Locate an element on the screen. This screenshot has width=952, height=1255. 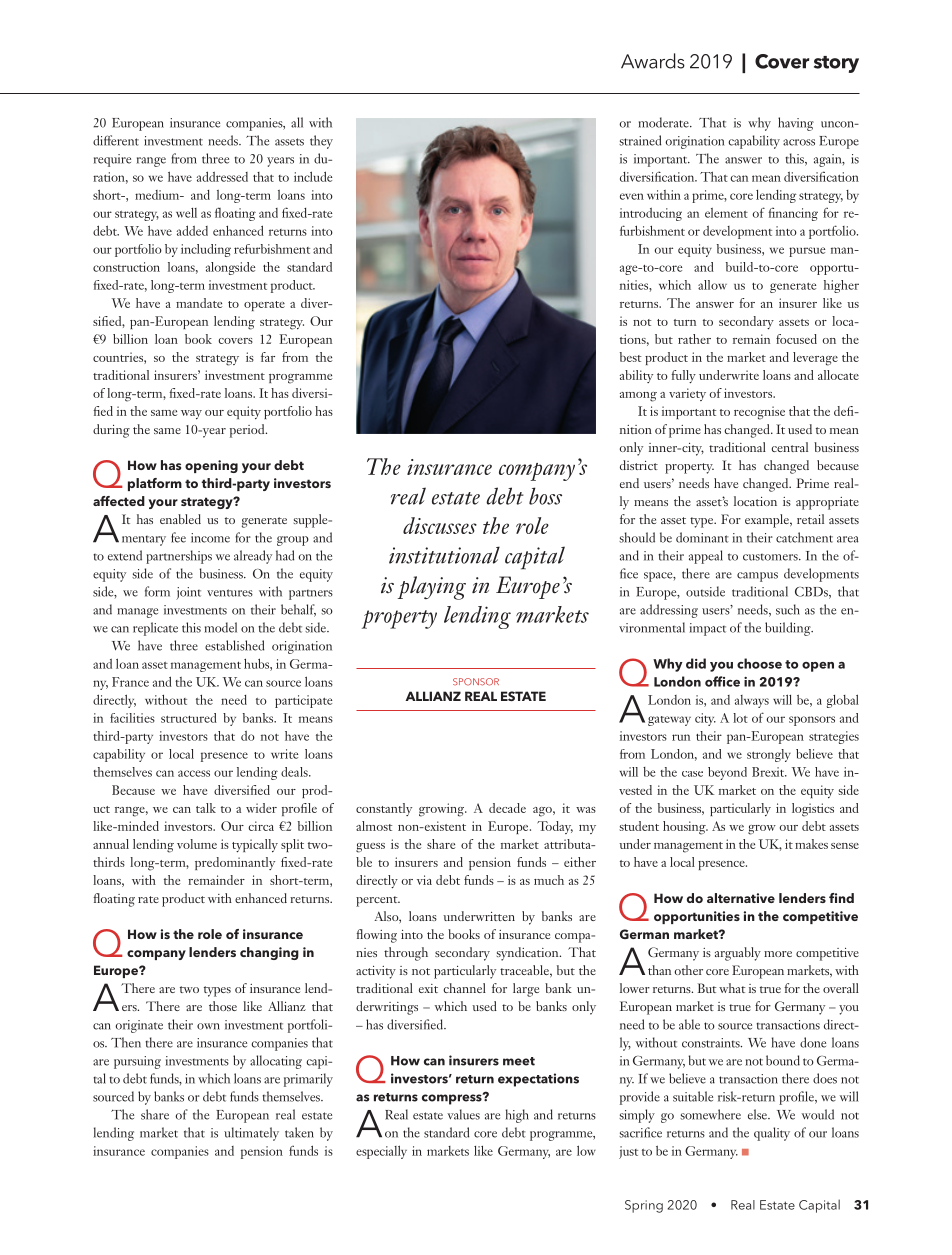
via is located at coordinates (424, 880).
